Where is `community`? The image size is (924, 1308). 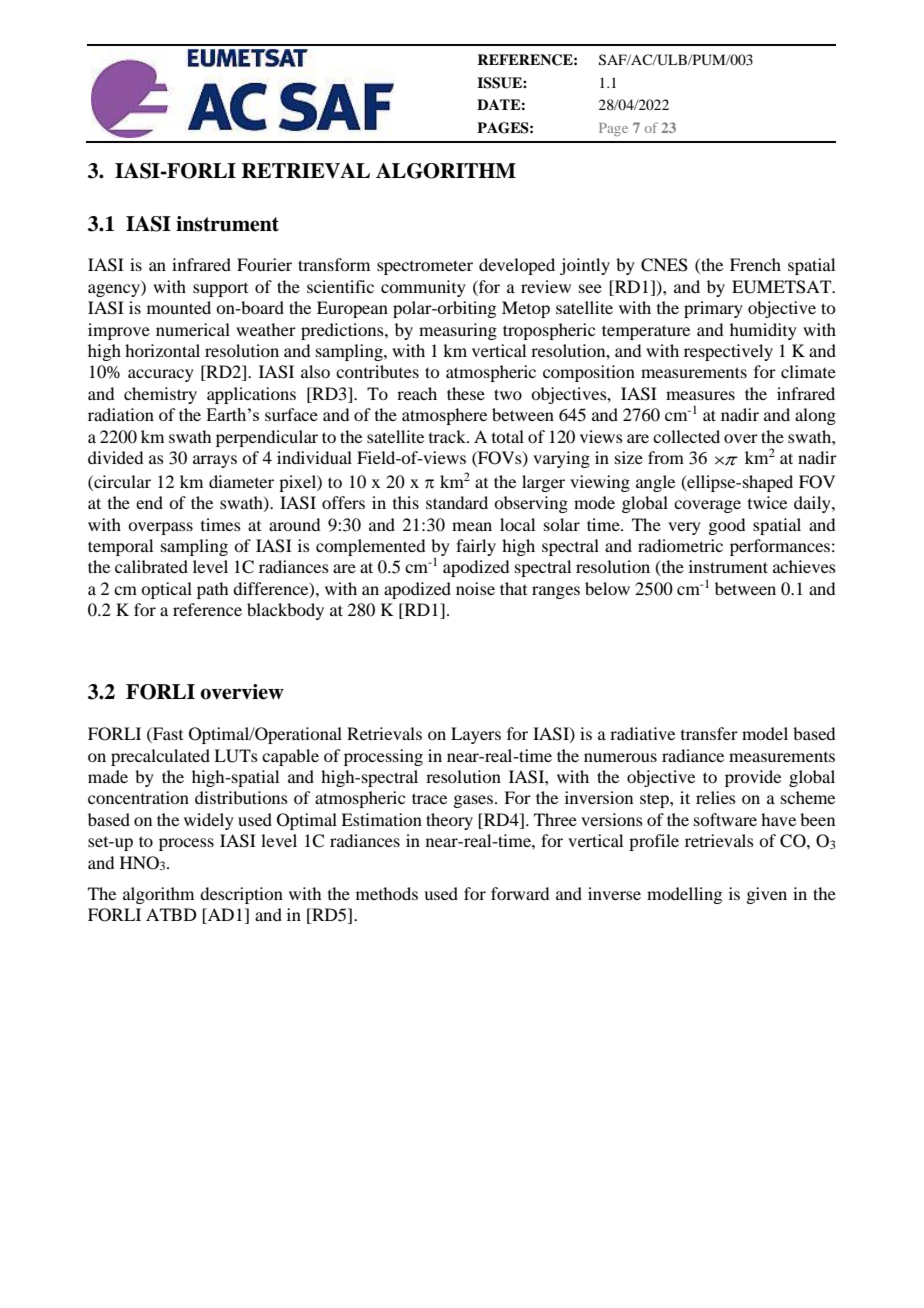
community is located at coordinates (423, 288).
